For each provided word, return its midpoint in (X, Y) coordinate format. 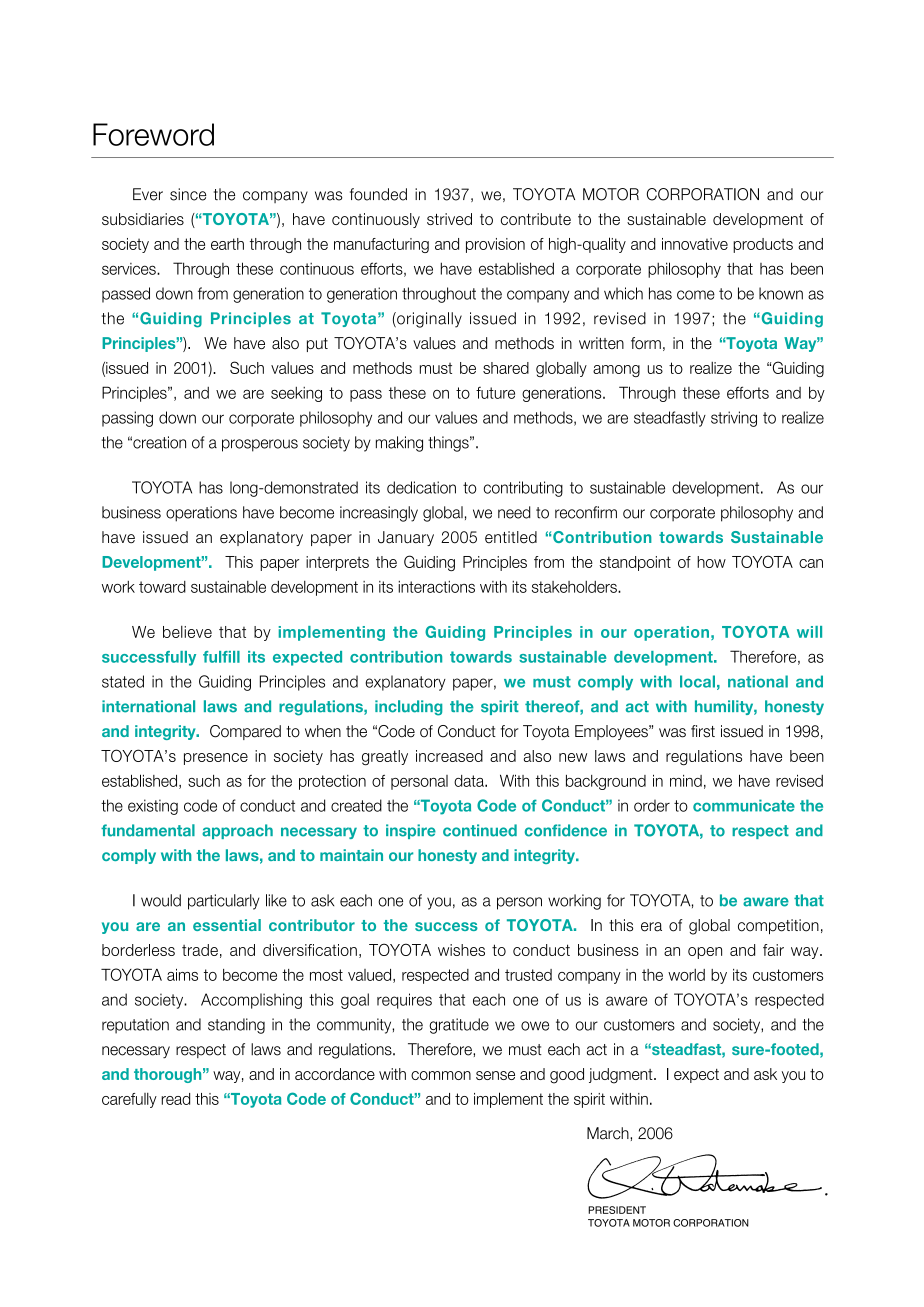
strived (449, 219)
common (441, 1075)
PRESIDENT (617, 1210)
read (175, 1099)
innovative (695, 244)
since (188, 194)
